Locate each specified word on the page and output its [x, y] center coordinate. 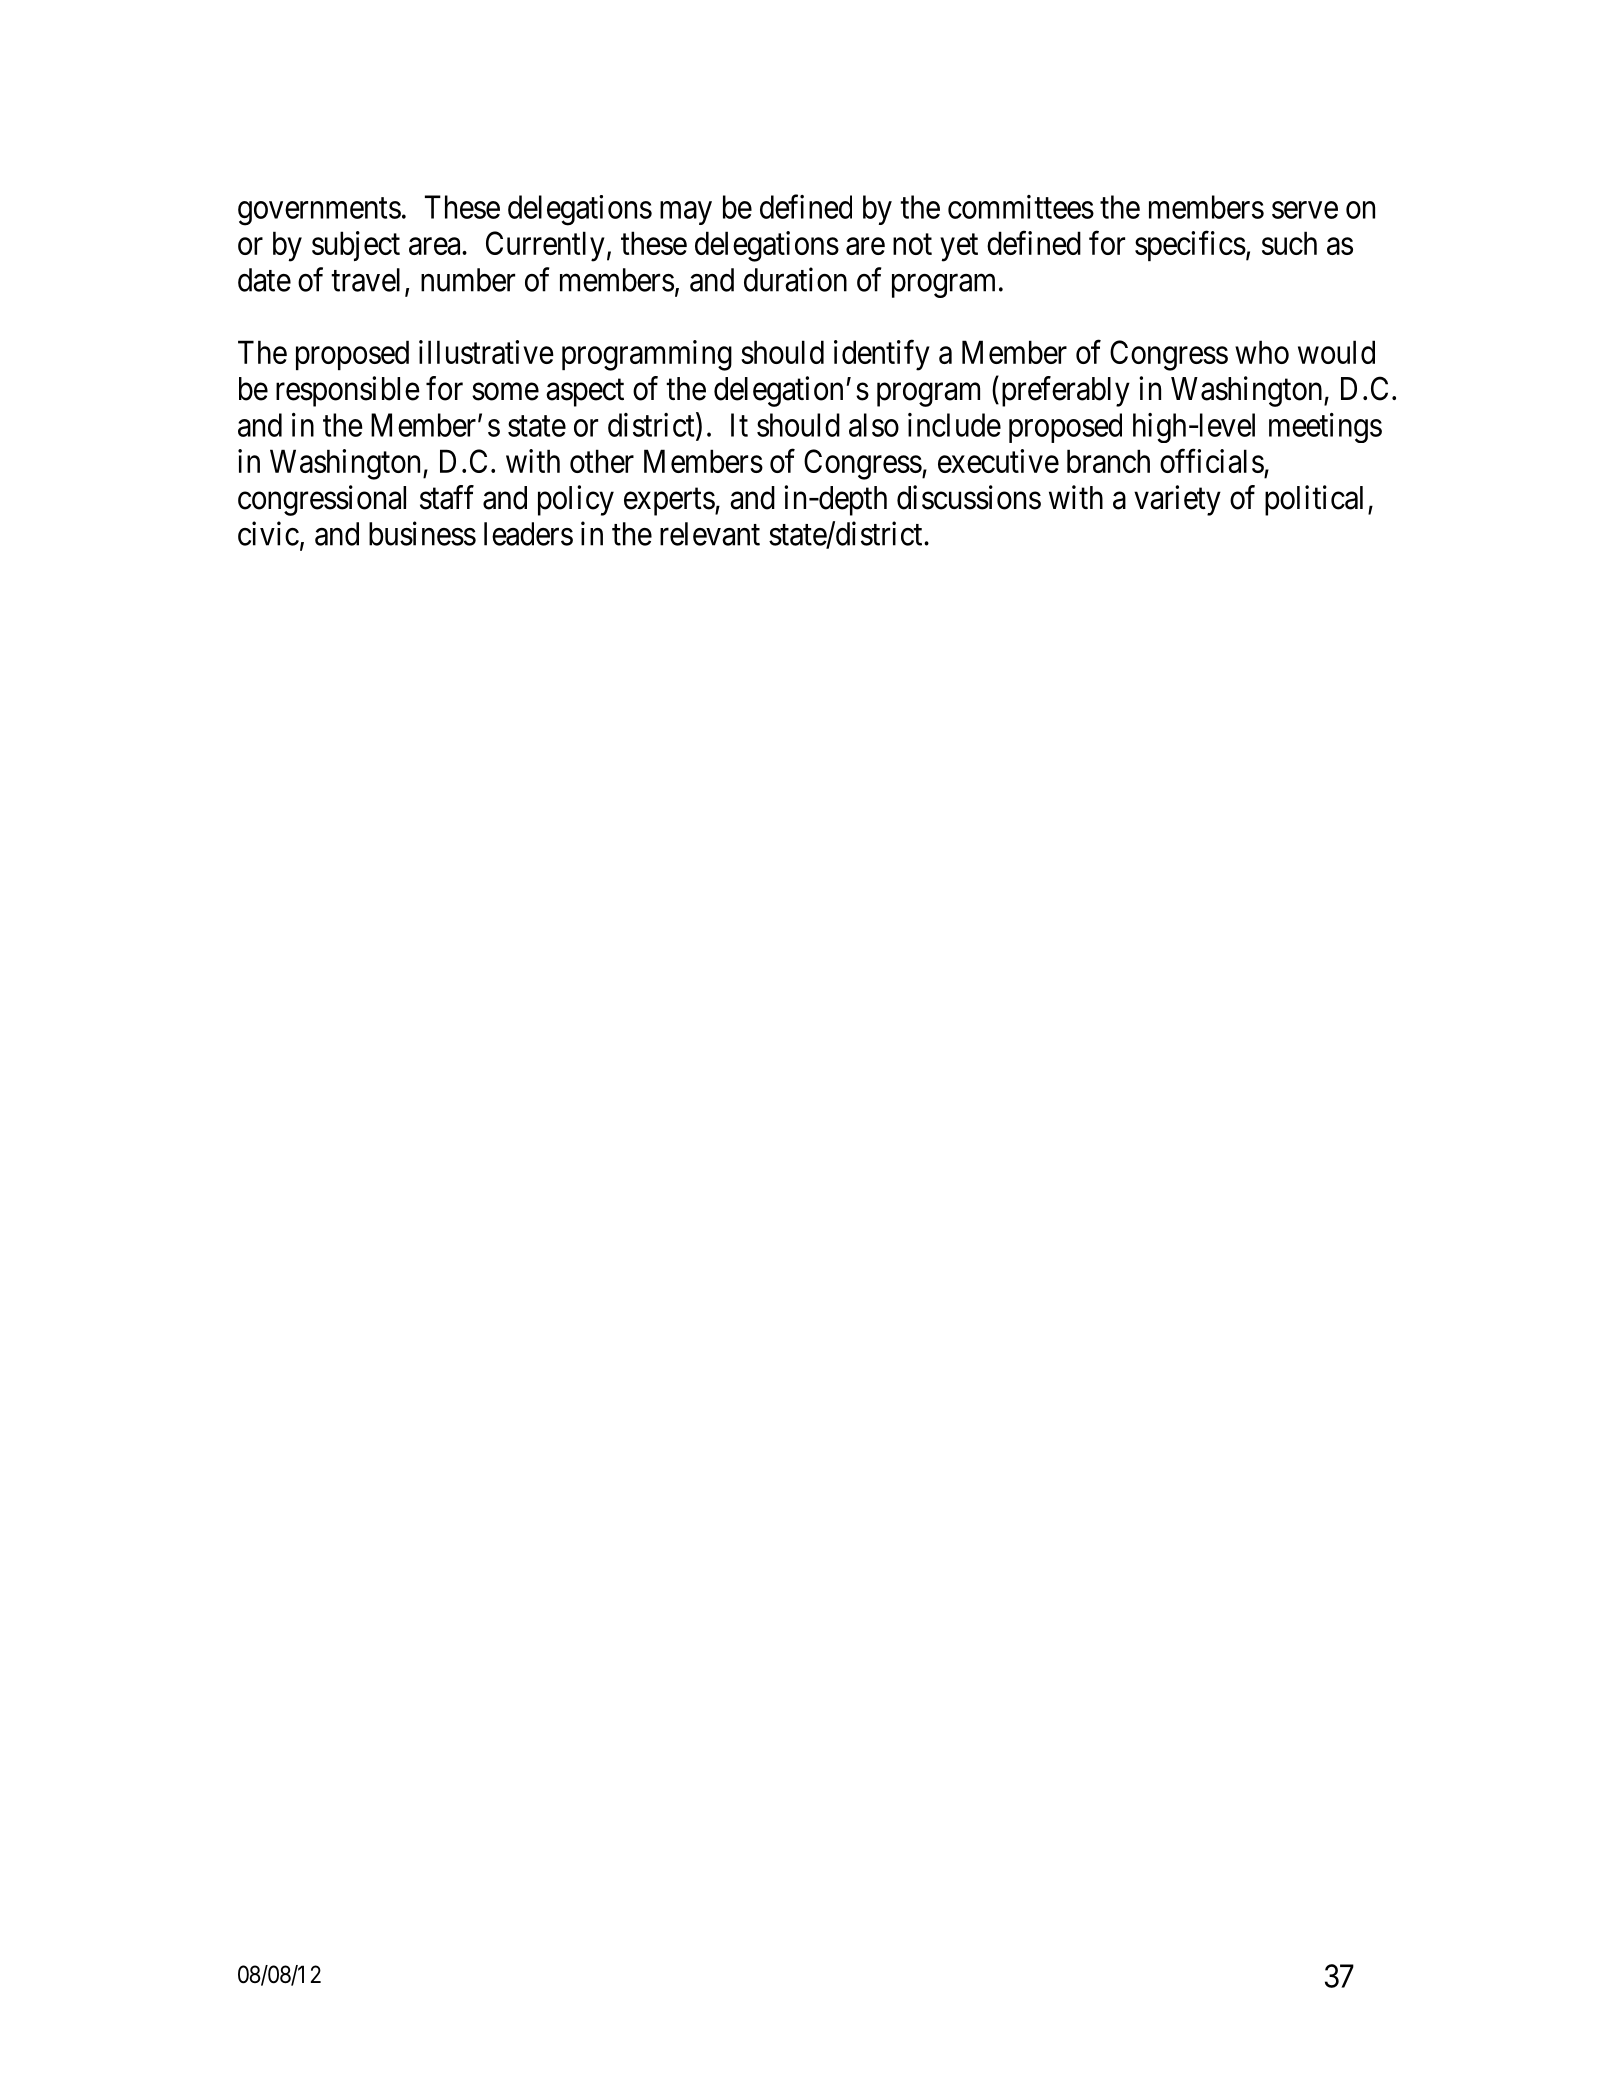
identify [882, 355]
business [422, 533]
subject [356, 246]
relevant [710, 534]
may [686, 213]
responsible [348, 391]
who [1262, 352]
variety [1177, 500]
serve [1305, 210]
